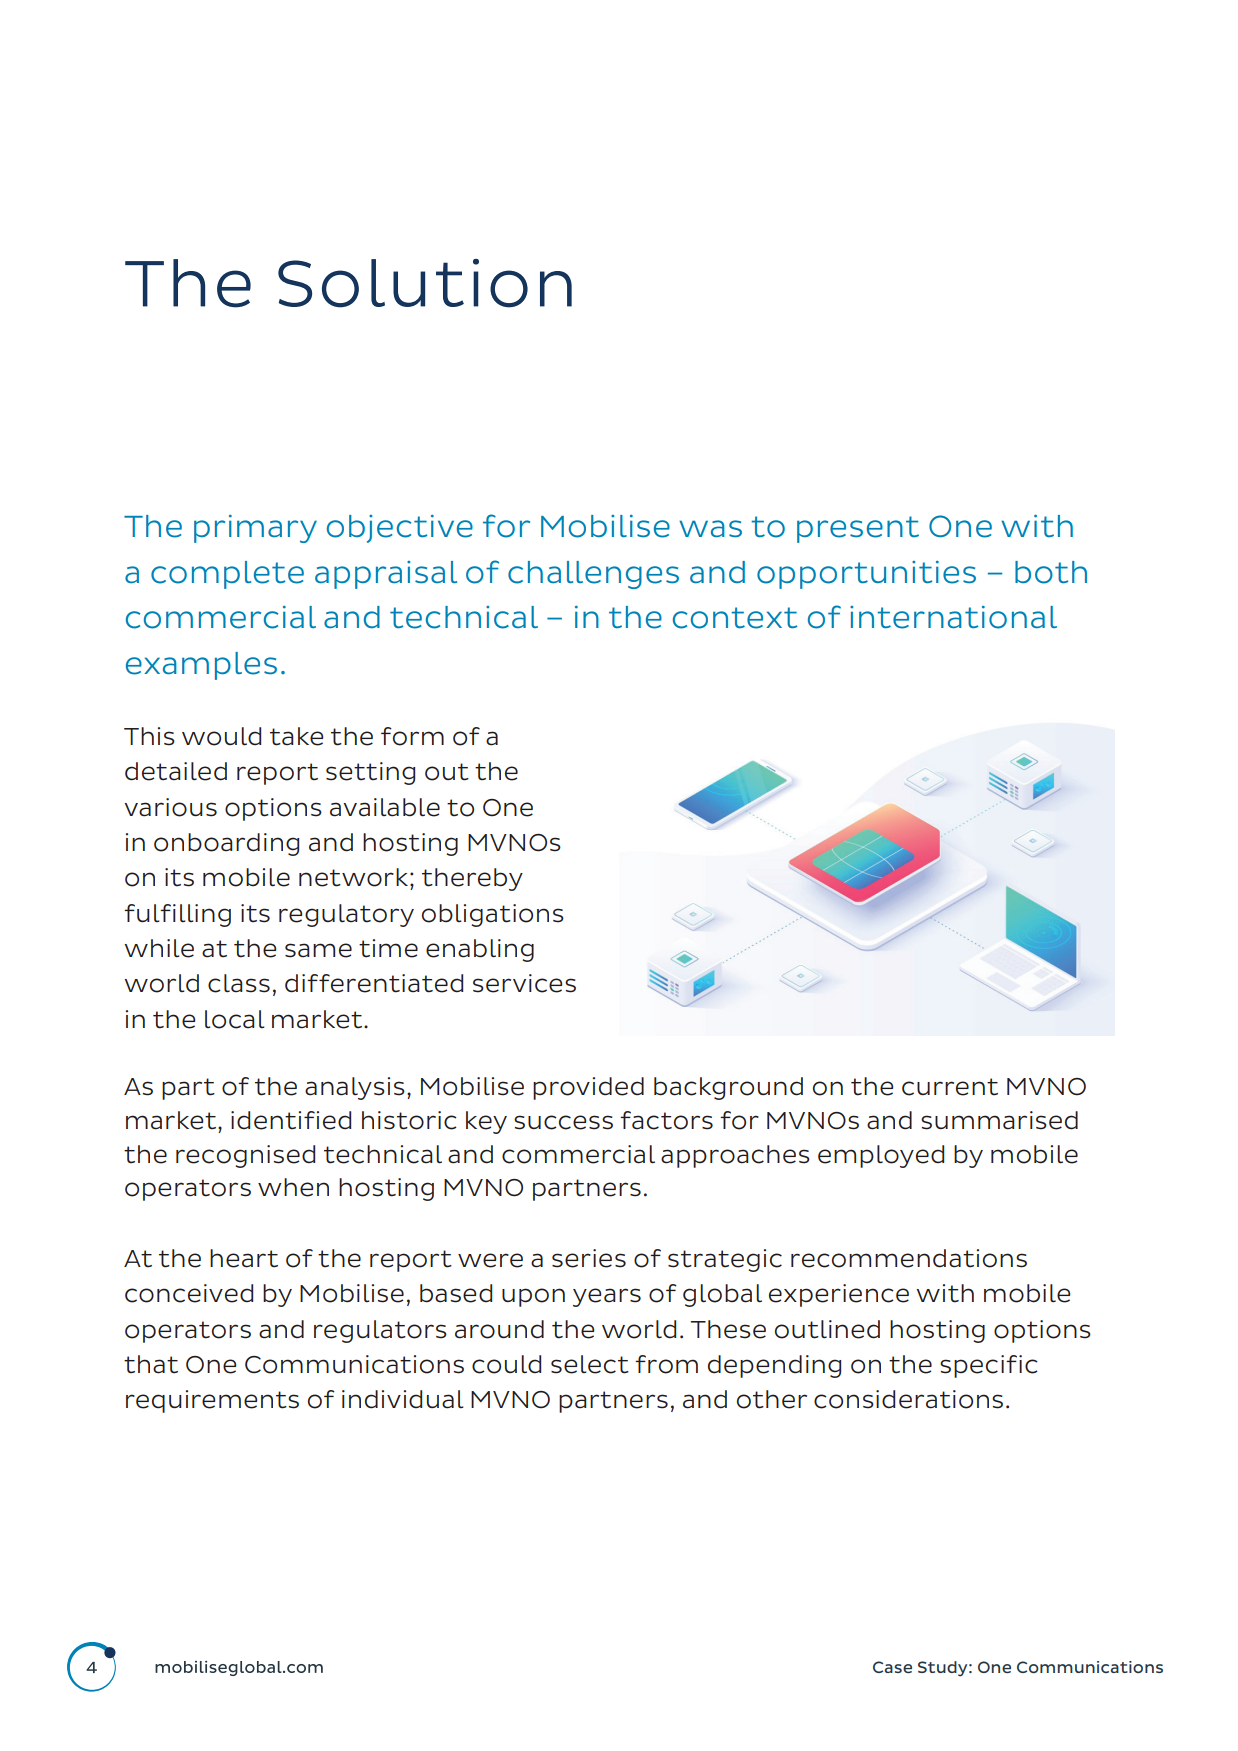  Describe the element at coordinates (589, 1258) in the screenshot. I see `series` at that location.
